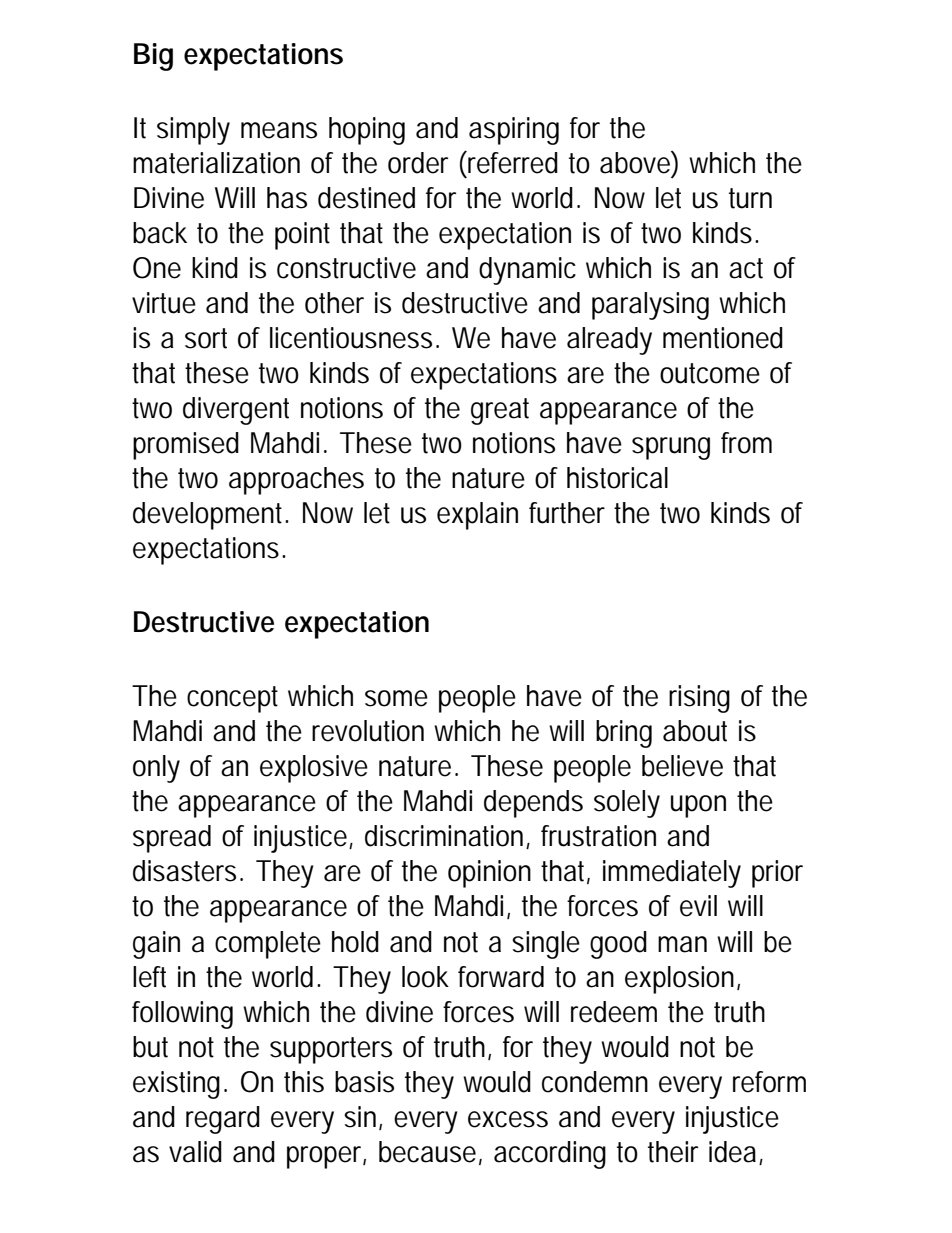 Image resolution: width=952 pixels, height=1233 pixels. Describe the element at coordinates (508, 1119) in the document. I see `excess` at that location.
